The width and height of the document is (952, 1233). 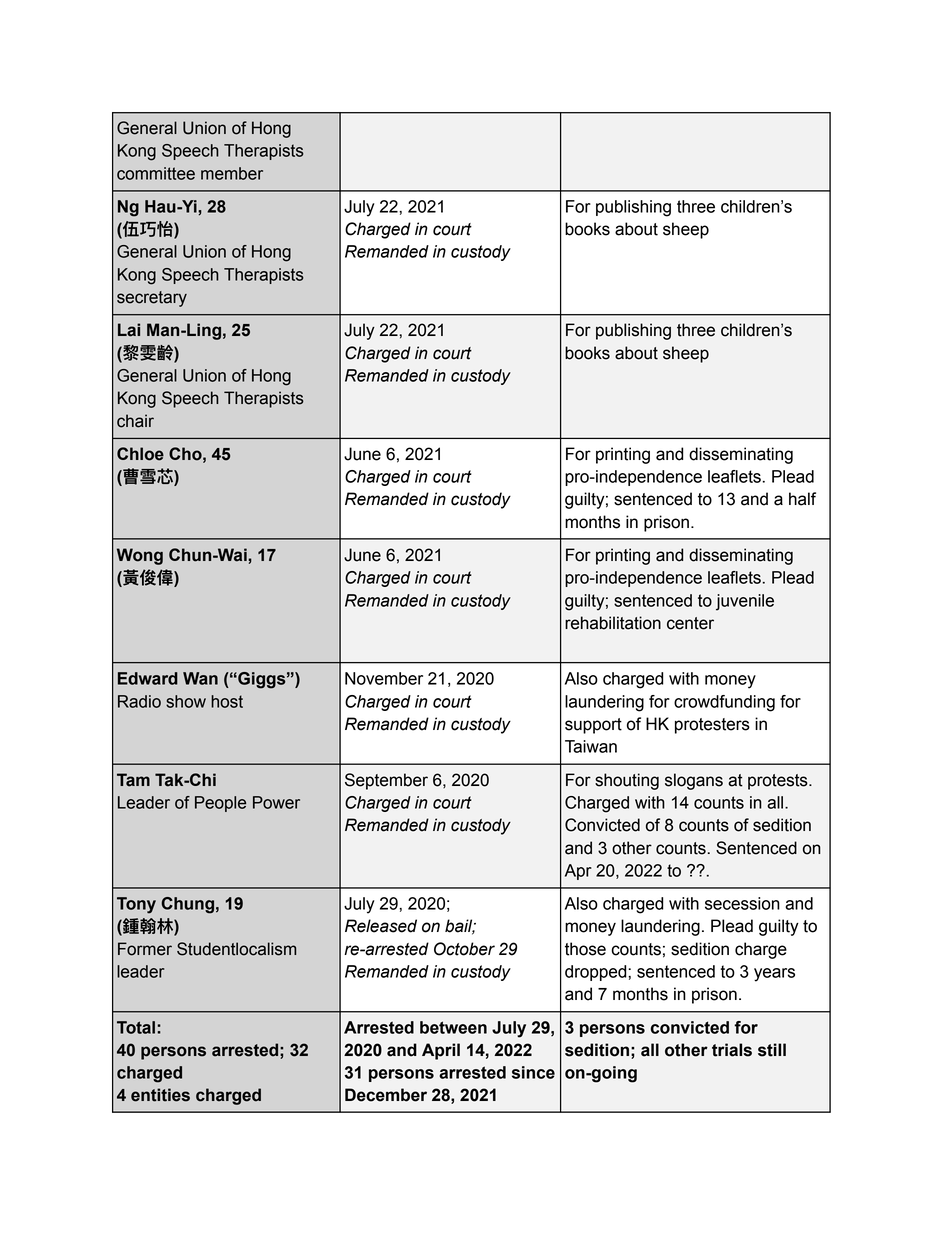 What do you see at coordinates (386, 781) in the document?
I see `September` at bounding box center [386, 781].
